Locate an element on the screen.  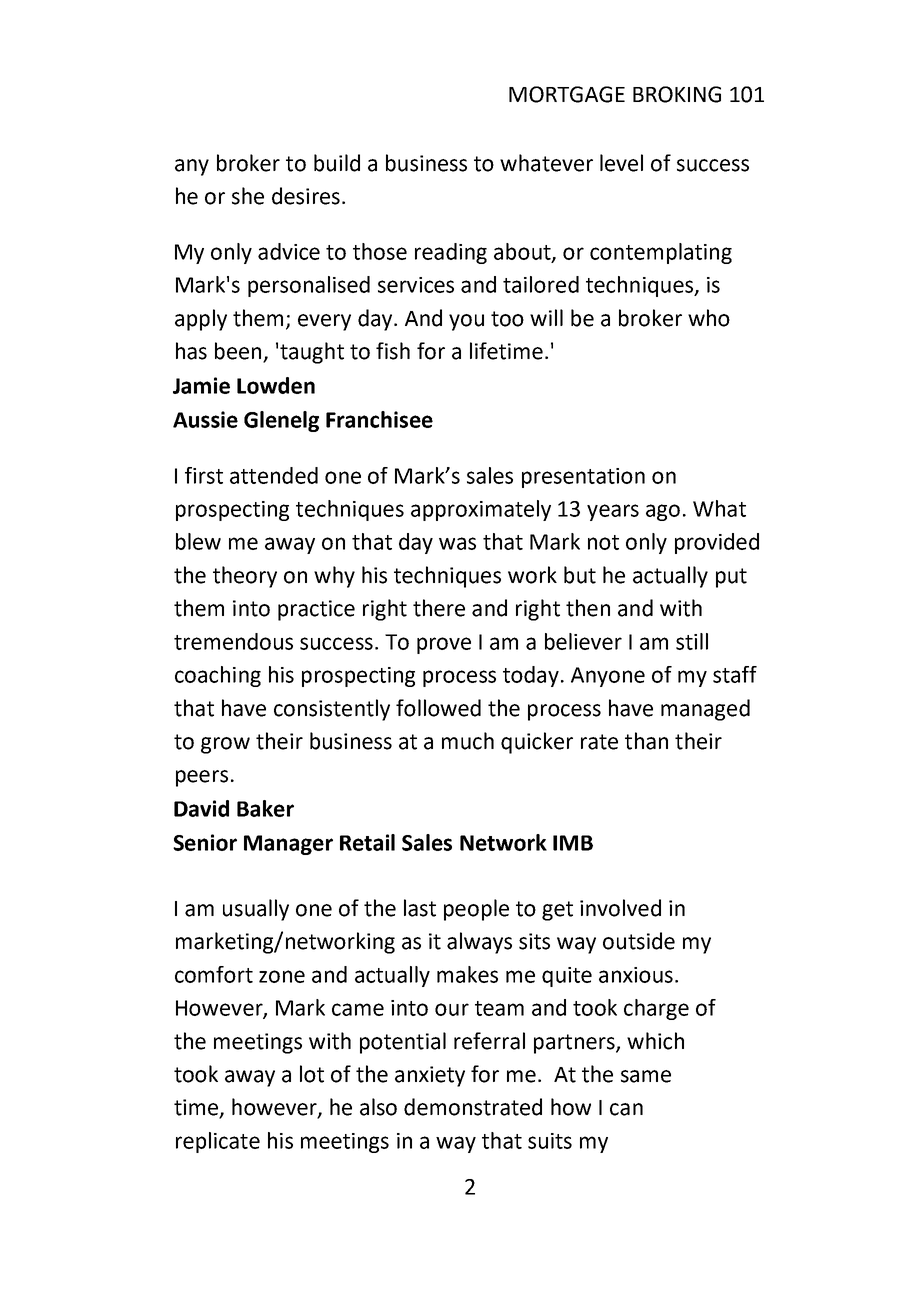
replicate is located at coordinates (218, 1142).
